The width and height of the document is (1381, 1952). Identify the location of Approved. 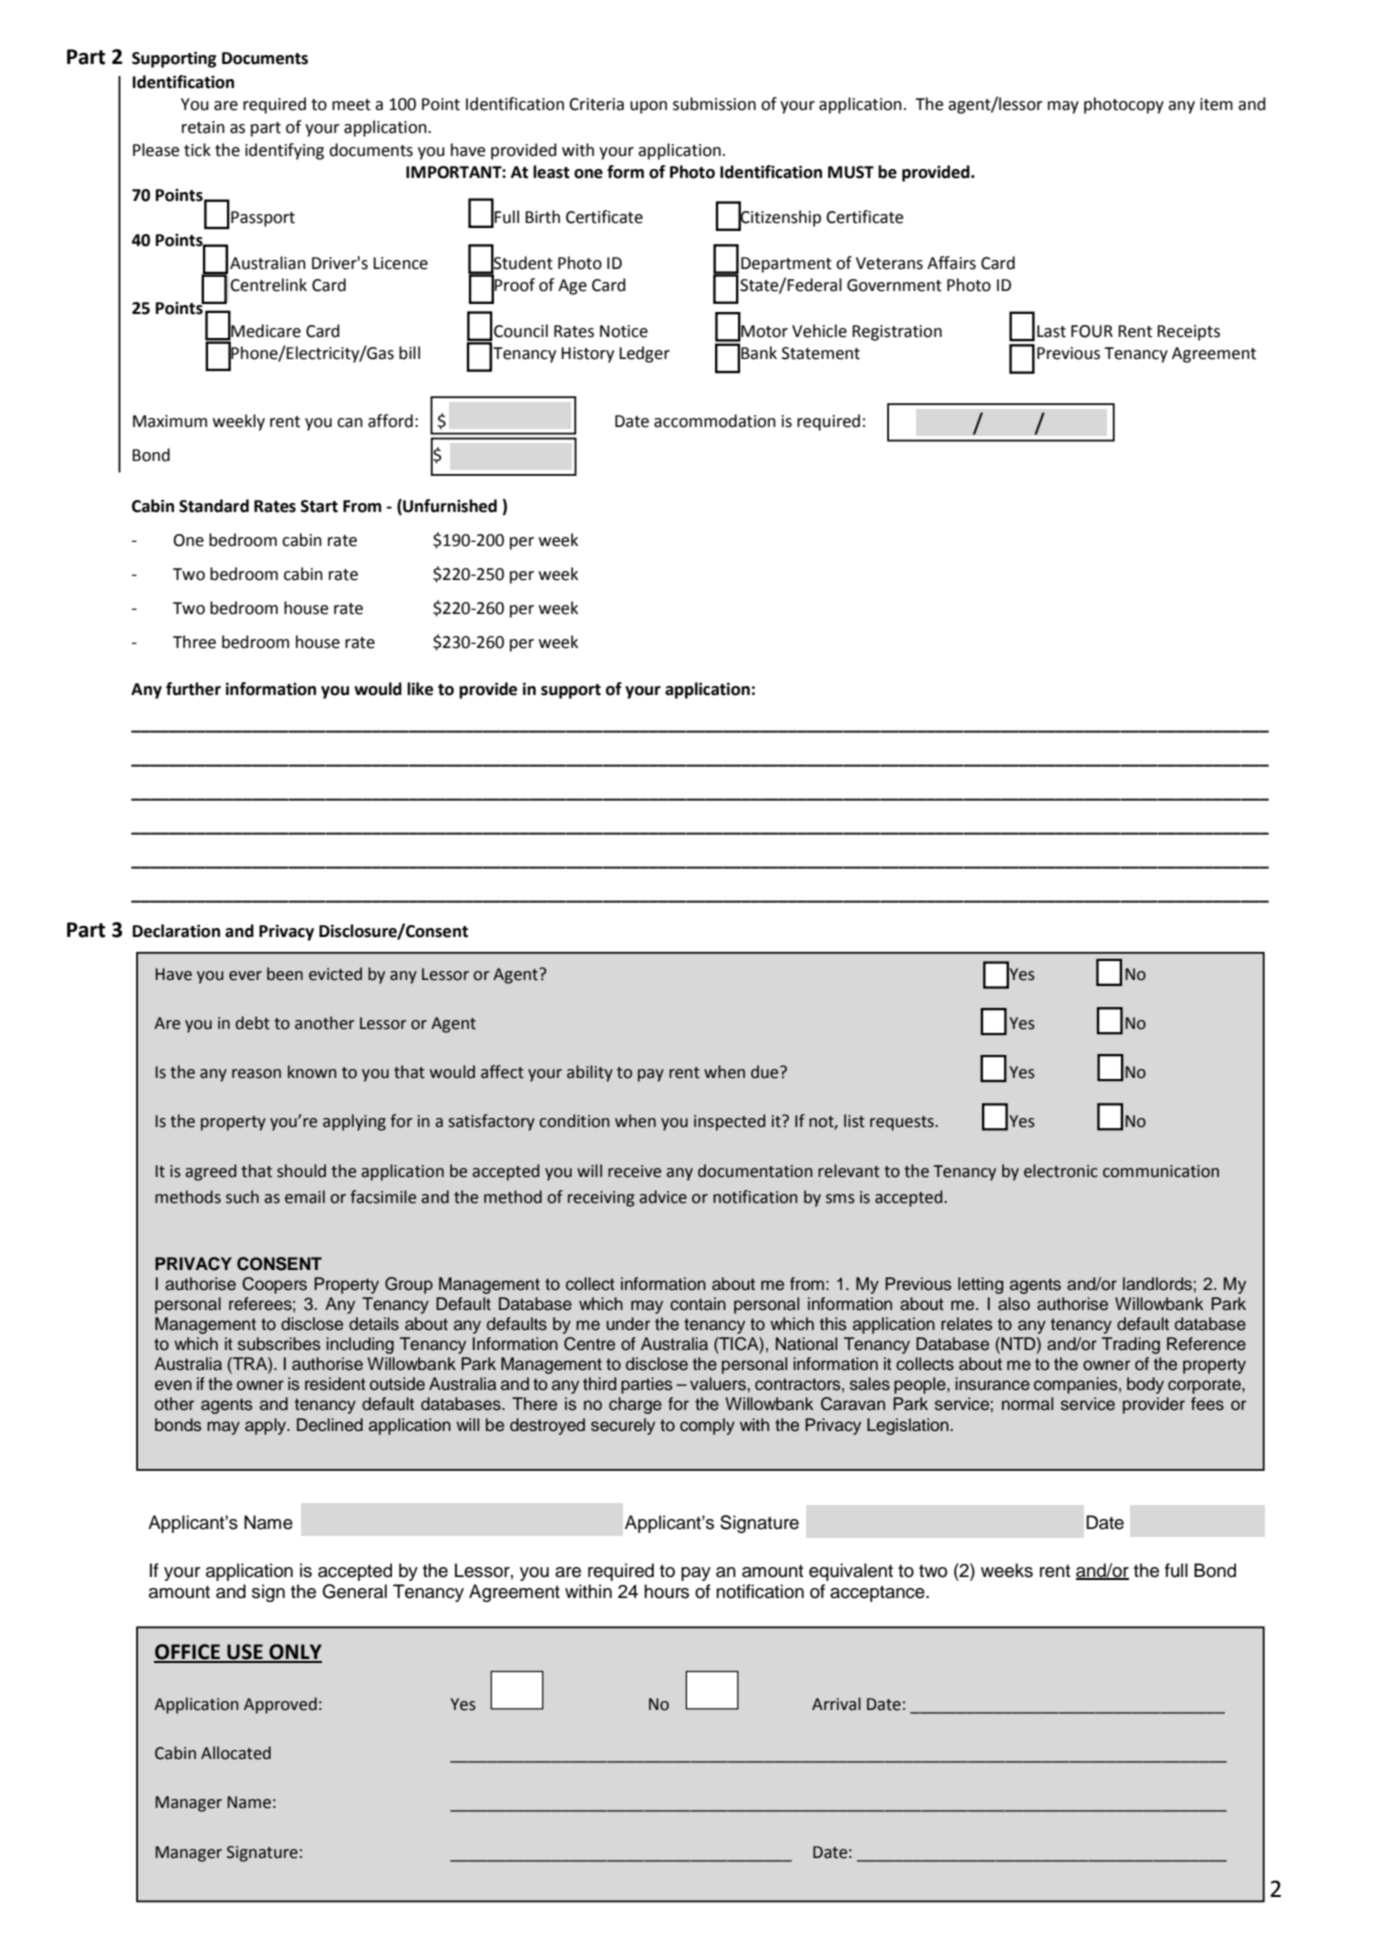
(280, 1705).
